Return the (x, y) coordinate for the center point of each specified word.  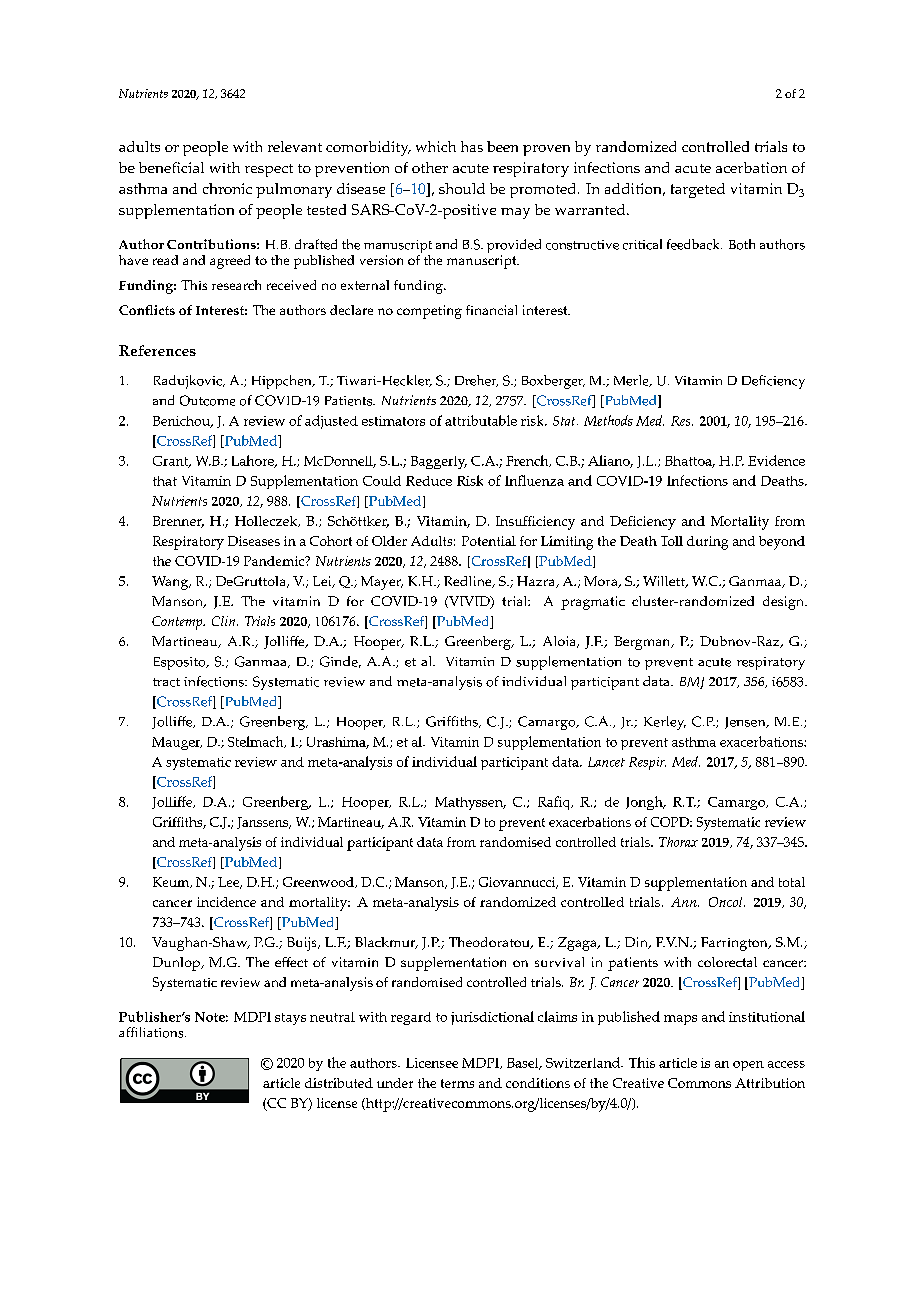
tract (166, 682)
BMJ (692, 683)
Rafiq (555, 803)
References (157, 350)
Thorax (678, 842)
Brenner (178, 522)
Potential (489, 541)
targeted (698, 190)
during (707, 543)
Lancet (606, 762)
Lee (230, 883)
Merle (632, 381)
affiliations (152, 1032)
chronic (227, 188)
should (462, 188)
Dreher (476, 381)
